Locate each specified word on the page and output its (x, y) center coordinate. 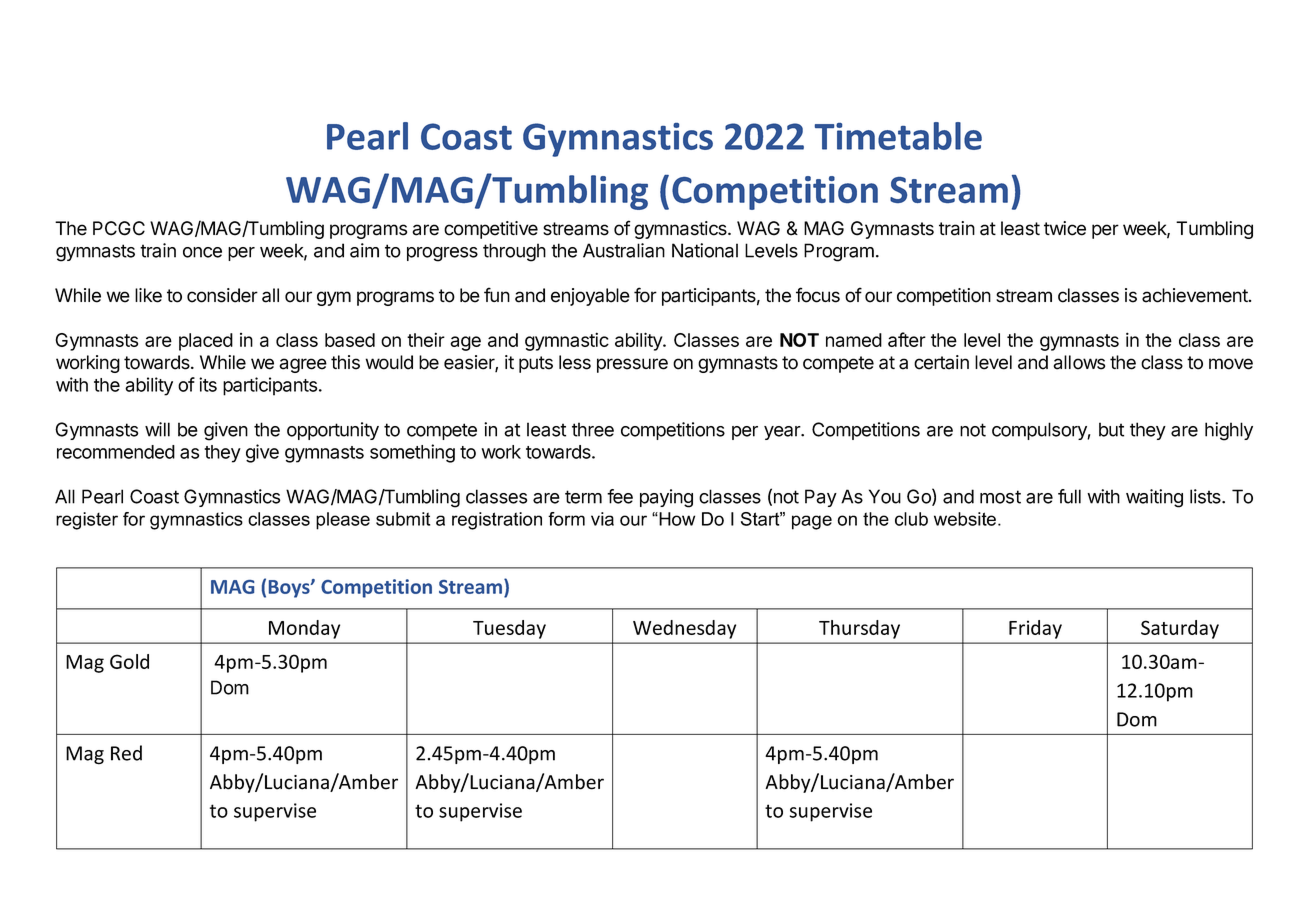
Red (126, 753)
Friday (1035, 629)
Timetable (898, 136)
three (593, 429)
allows (1079, 362)
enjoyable (590, 297)
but (1111, 429)
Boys (290, 589)
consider (222, 295)
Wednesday (684, 629)
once (202, 252)
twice (1065, 228)
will (157, 429)
